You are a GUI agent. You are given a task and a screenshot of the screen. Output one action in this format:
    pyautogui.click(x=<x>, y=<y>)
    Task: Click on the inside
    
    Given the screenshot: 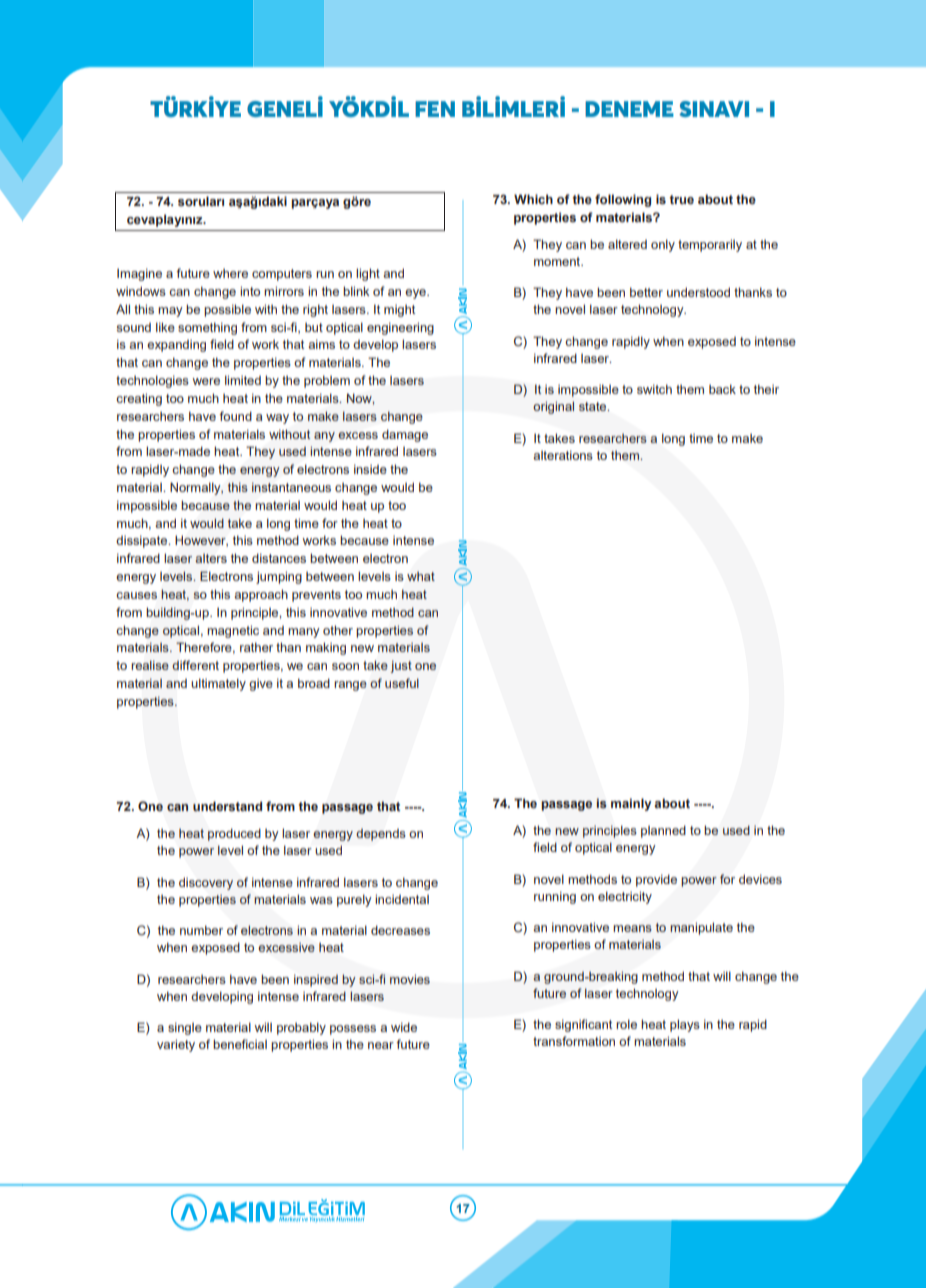 What is the action you would take?
    pyautogui.click(x=370, y=469)
